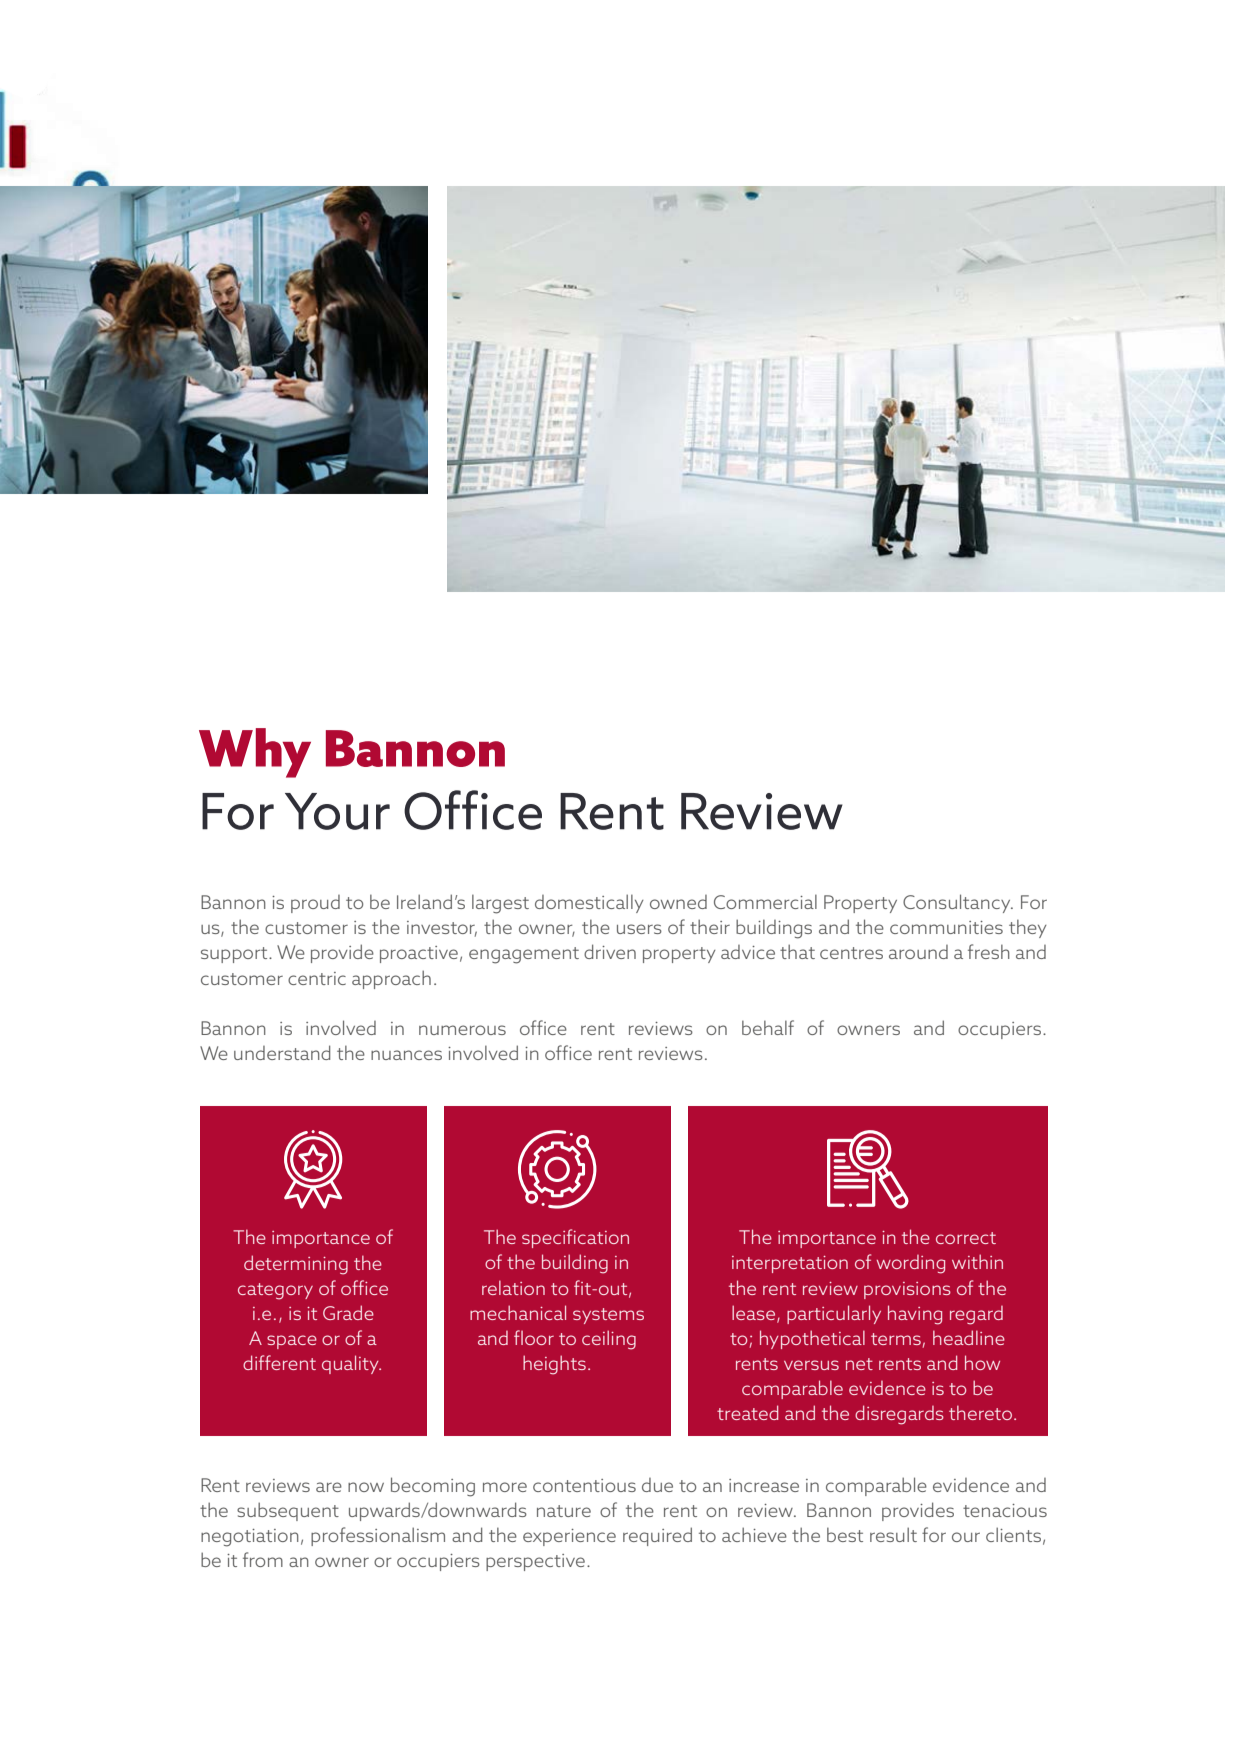 This screenshot has width=1246, height=1762. Describe the element at coordinates (337, 811) in the screenshot. I see `Your` at that location.
